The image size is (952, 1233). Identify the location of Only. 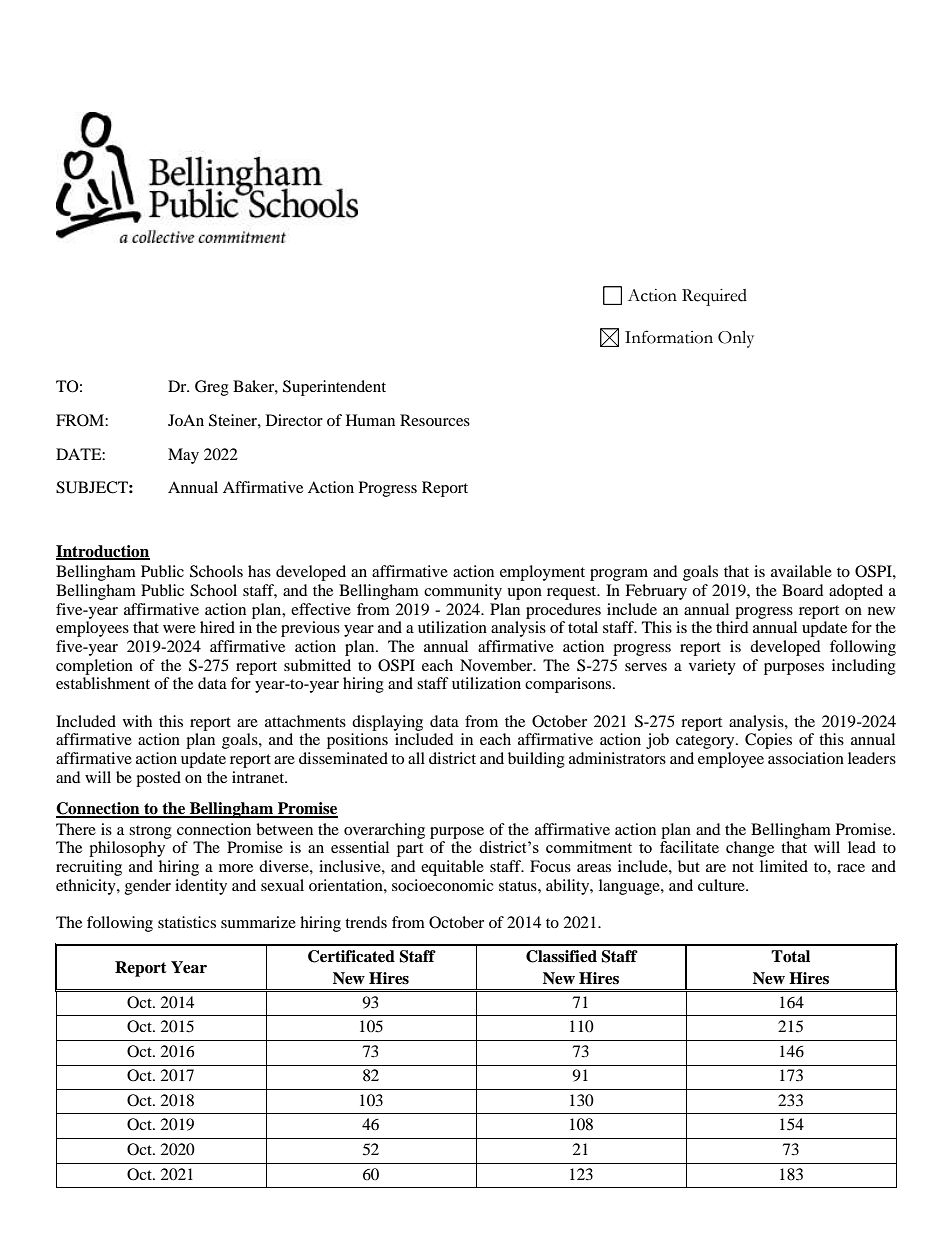
(736, 339).
